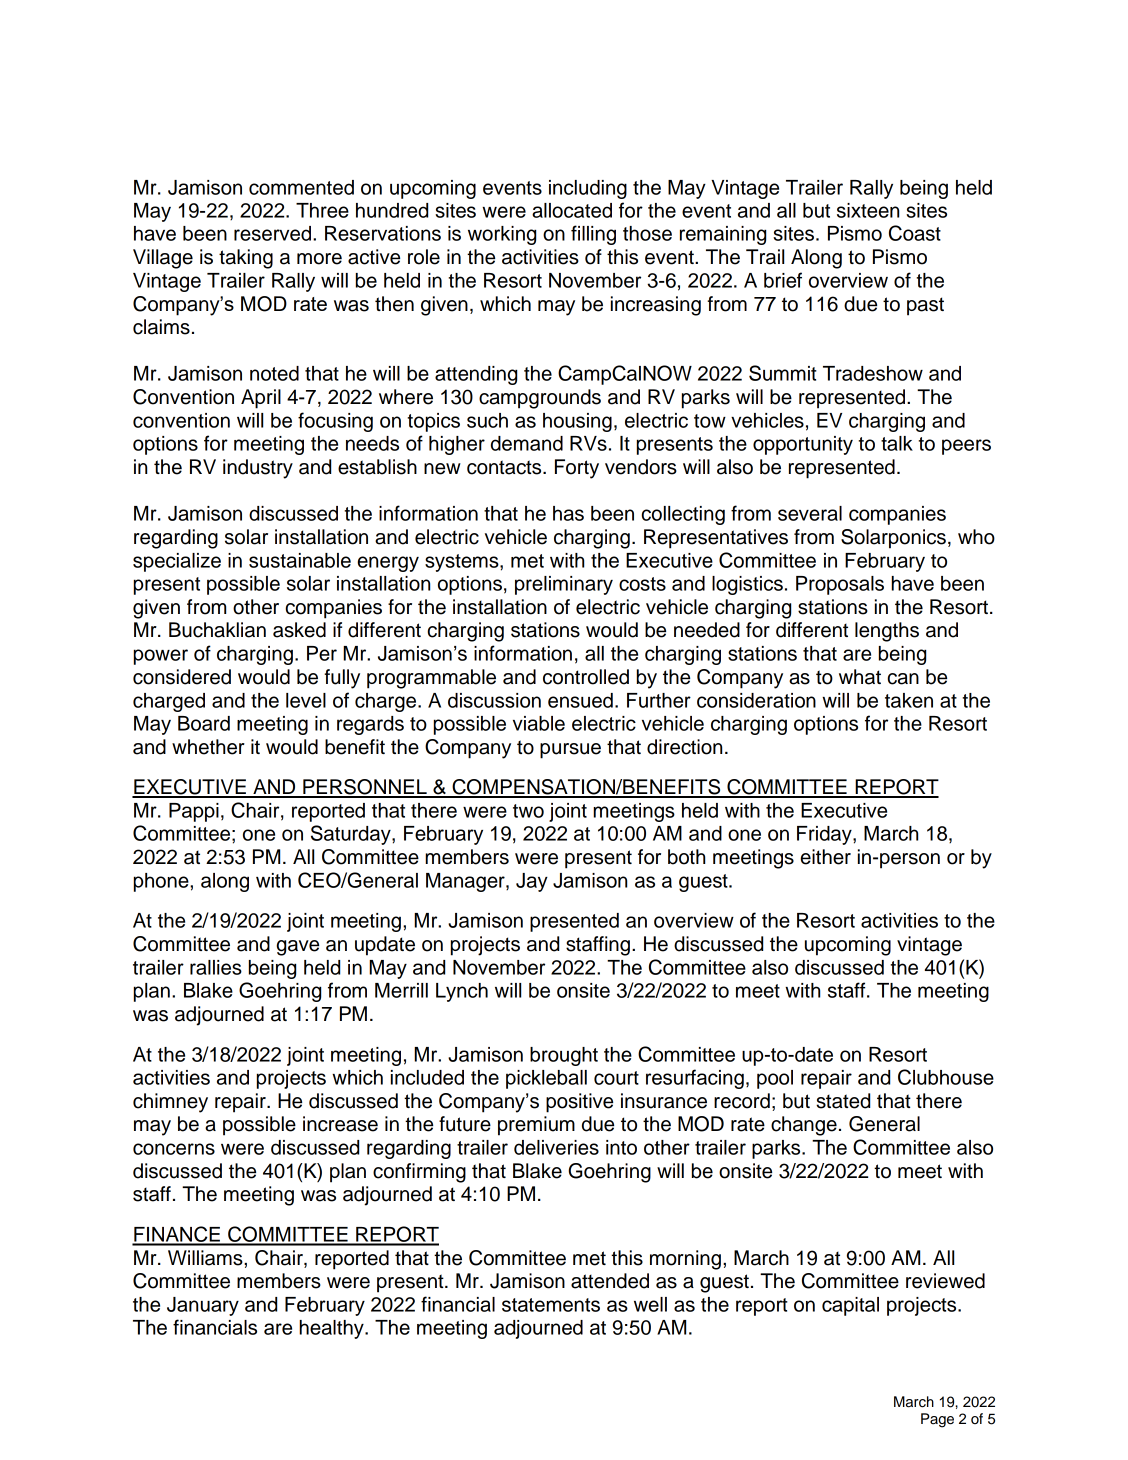 The width and height of the screenshot is (1128, 1460). What do you see at coordinates (564, 585) in the screenshot?
I see `preliminary` at bounding box center [564, 585].
